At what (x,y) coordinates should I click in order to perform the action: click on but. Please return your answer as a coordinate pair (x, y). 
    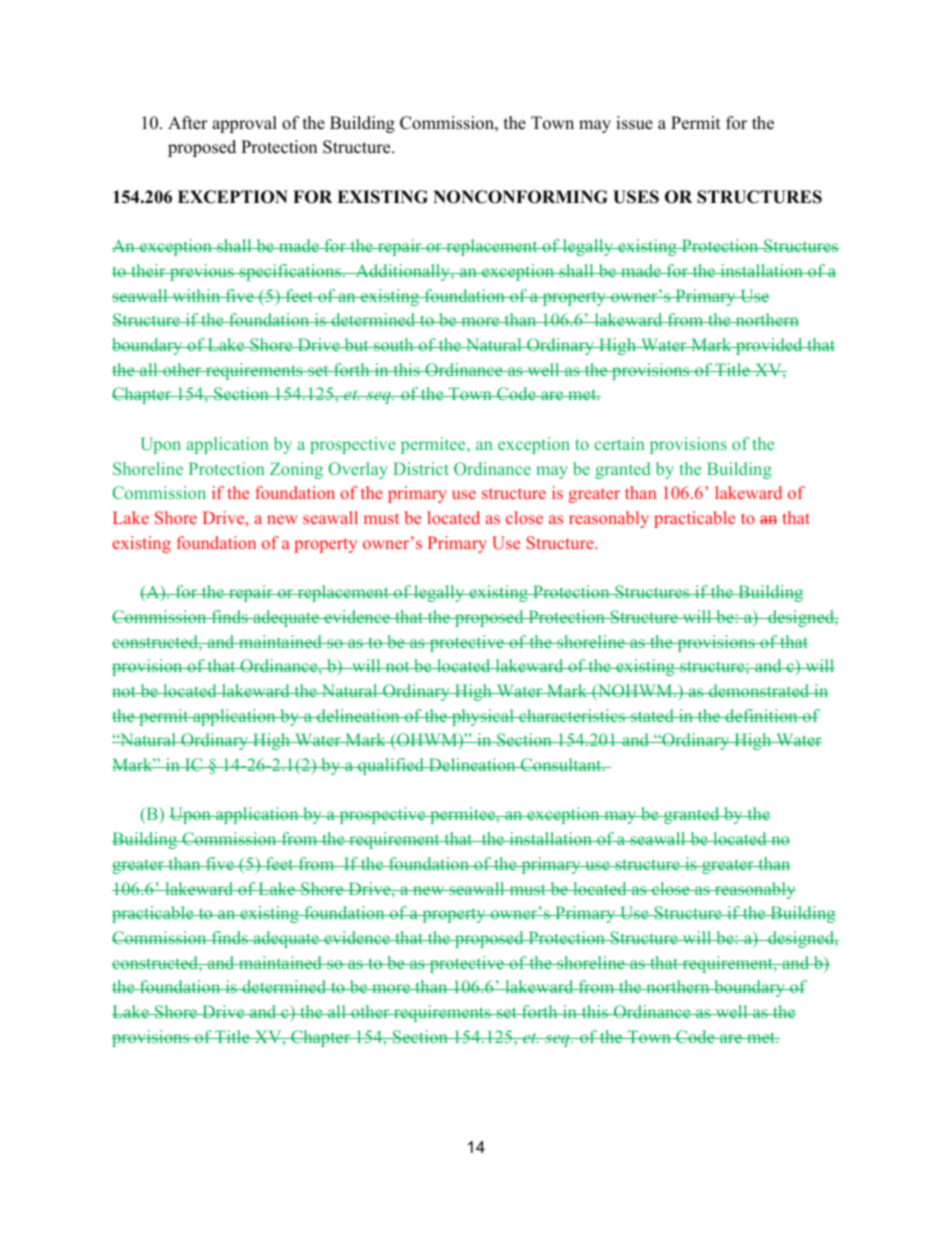
    Looking at the image, I should click on (356, 344).
